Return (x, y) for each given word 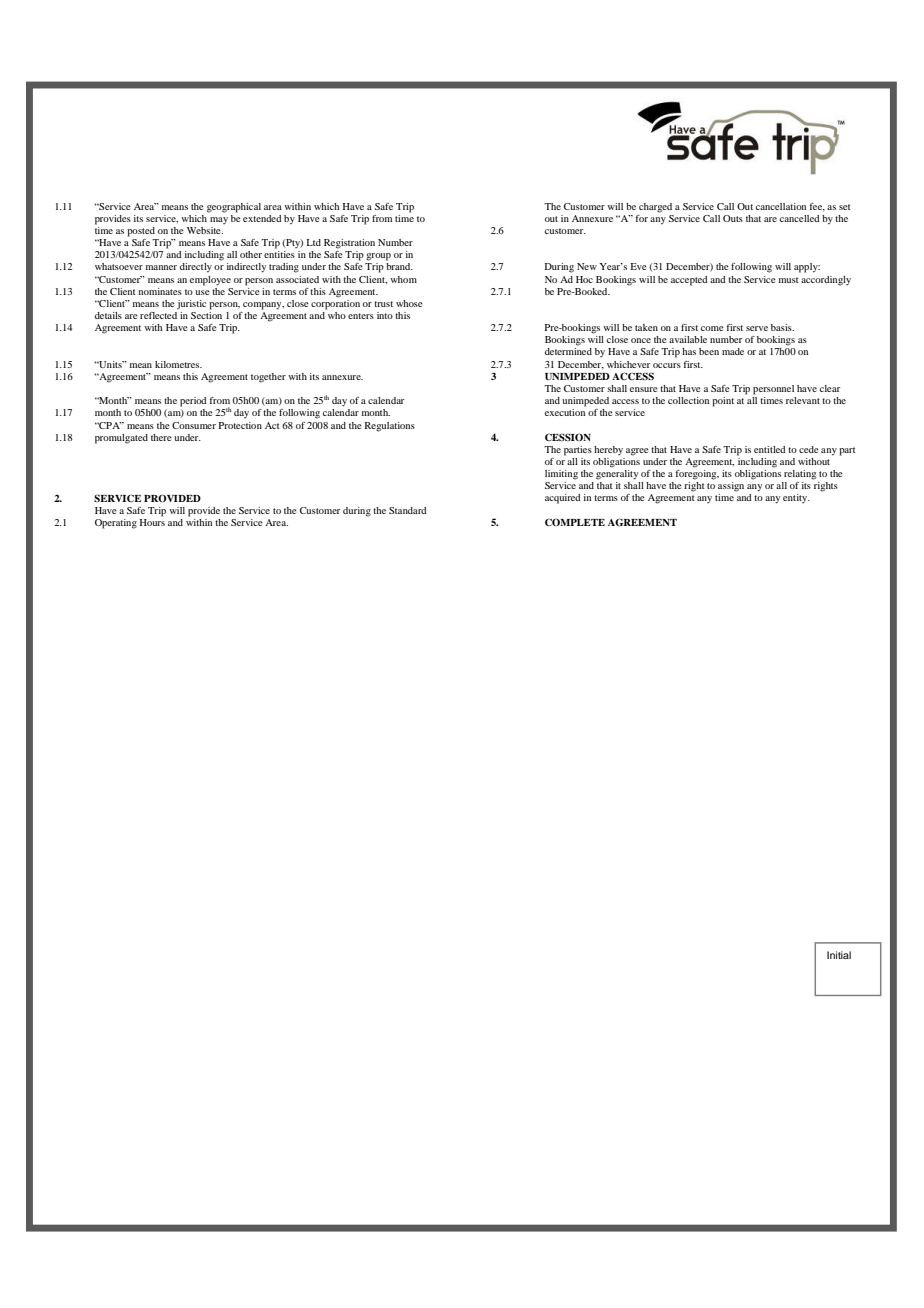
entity (796, 498)
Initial (839, 955)
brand (399, 266)
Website (205, 230)
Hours (152, 522)
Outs (733, 218)
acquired (563, 499)
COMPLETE (575, 522)
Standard (408, 510)
